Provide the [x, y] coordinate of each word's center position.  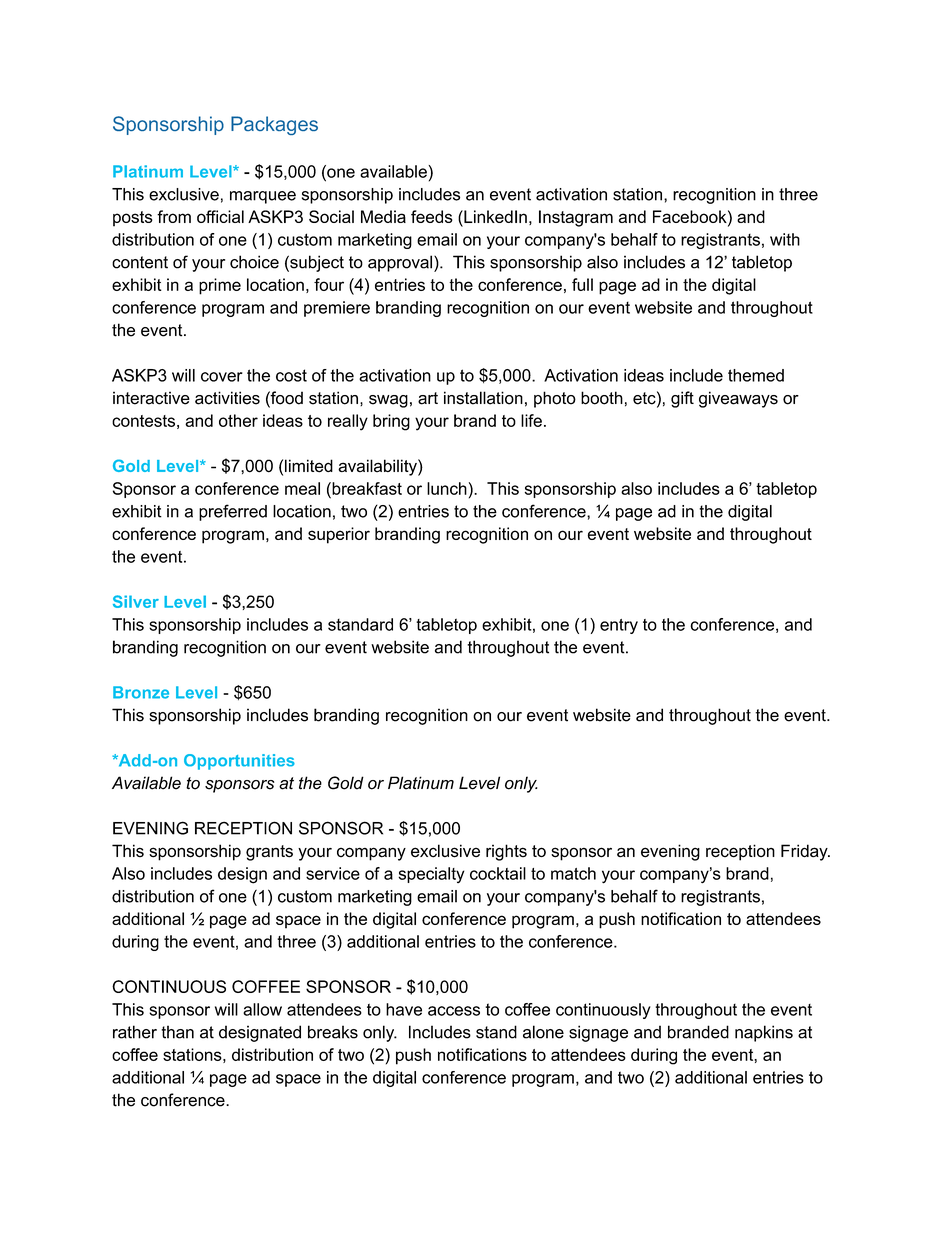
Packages [274, 125]
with [785, 239]
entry [619, 626]
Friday [805, 852]
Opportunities [239, 762]
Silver [136, 601]
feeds [432, 216]
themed [756, 375]
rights [506, 852]
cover [222, 377]
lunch [447, 488]
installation [483, 398]
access [454, 1011]
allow [262, 1009]
